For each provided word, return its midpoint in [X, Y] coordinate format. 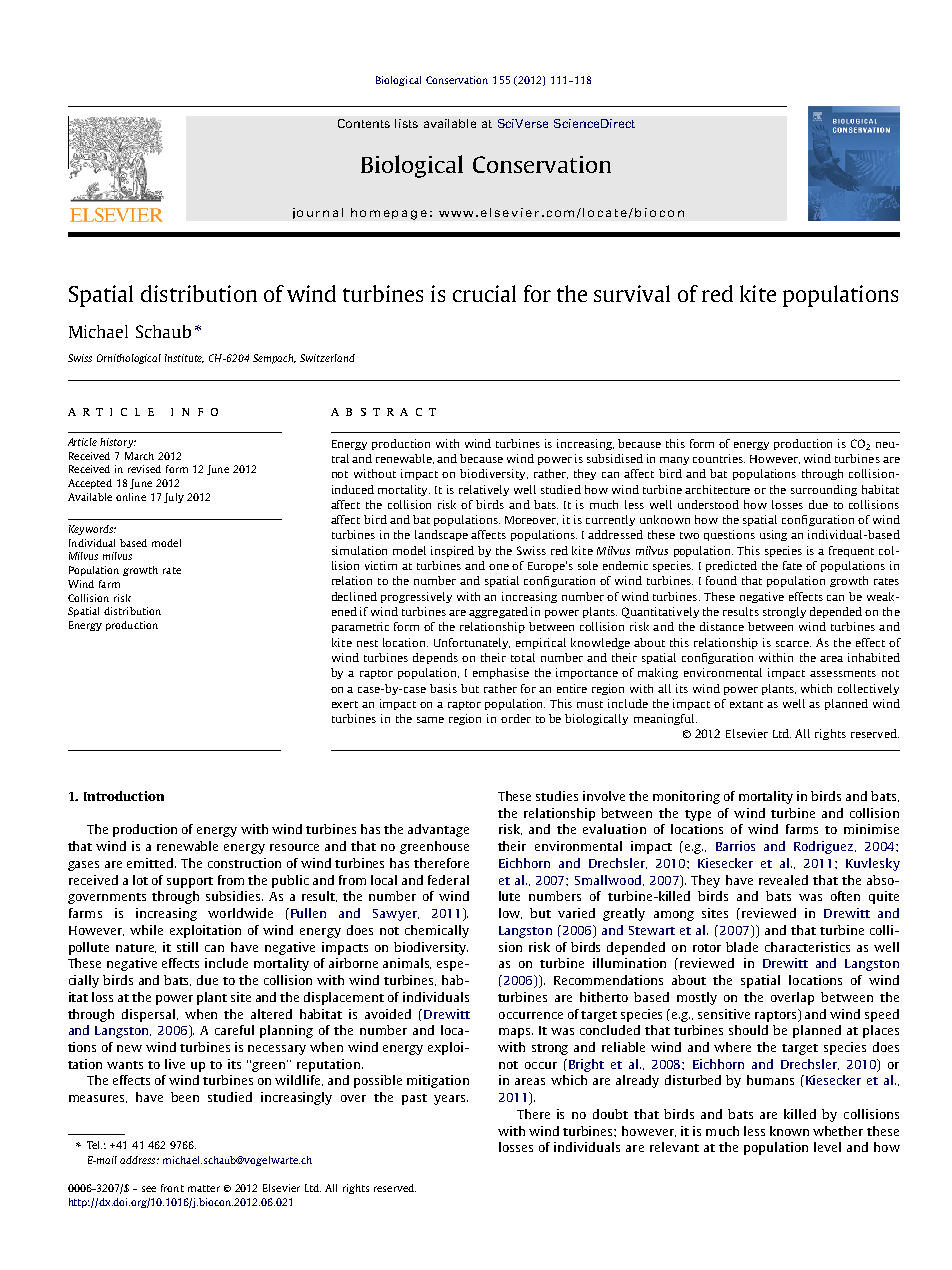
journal [318, 213]
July [174, 498]
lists [406, 123]
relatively [484, 490]
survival [632, 293]
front [172, 1188]
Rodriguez [825, 847]
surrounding [824, 490]
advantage [438, 830]
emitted [151, 863]
